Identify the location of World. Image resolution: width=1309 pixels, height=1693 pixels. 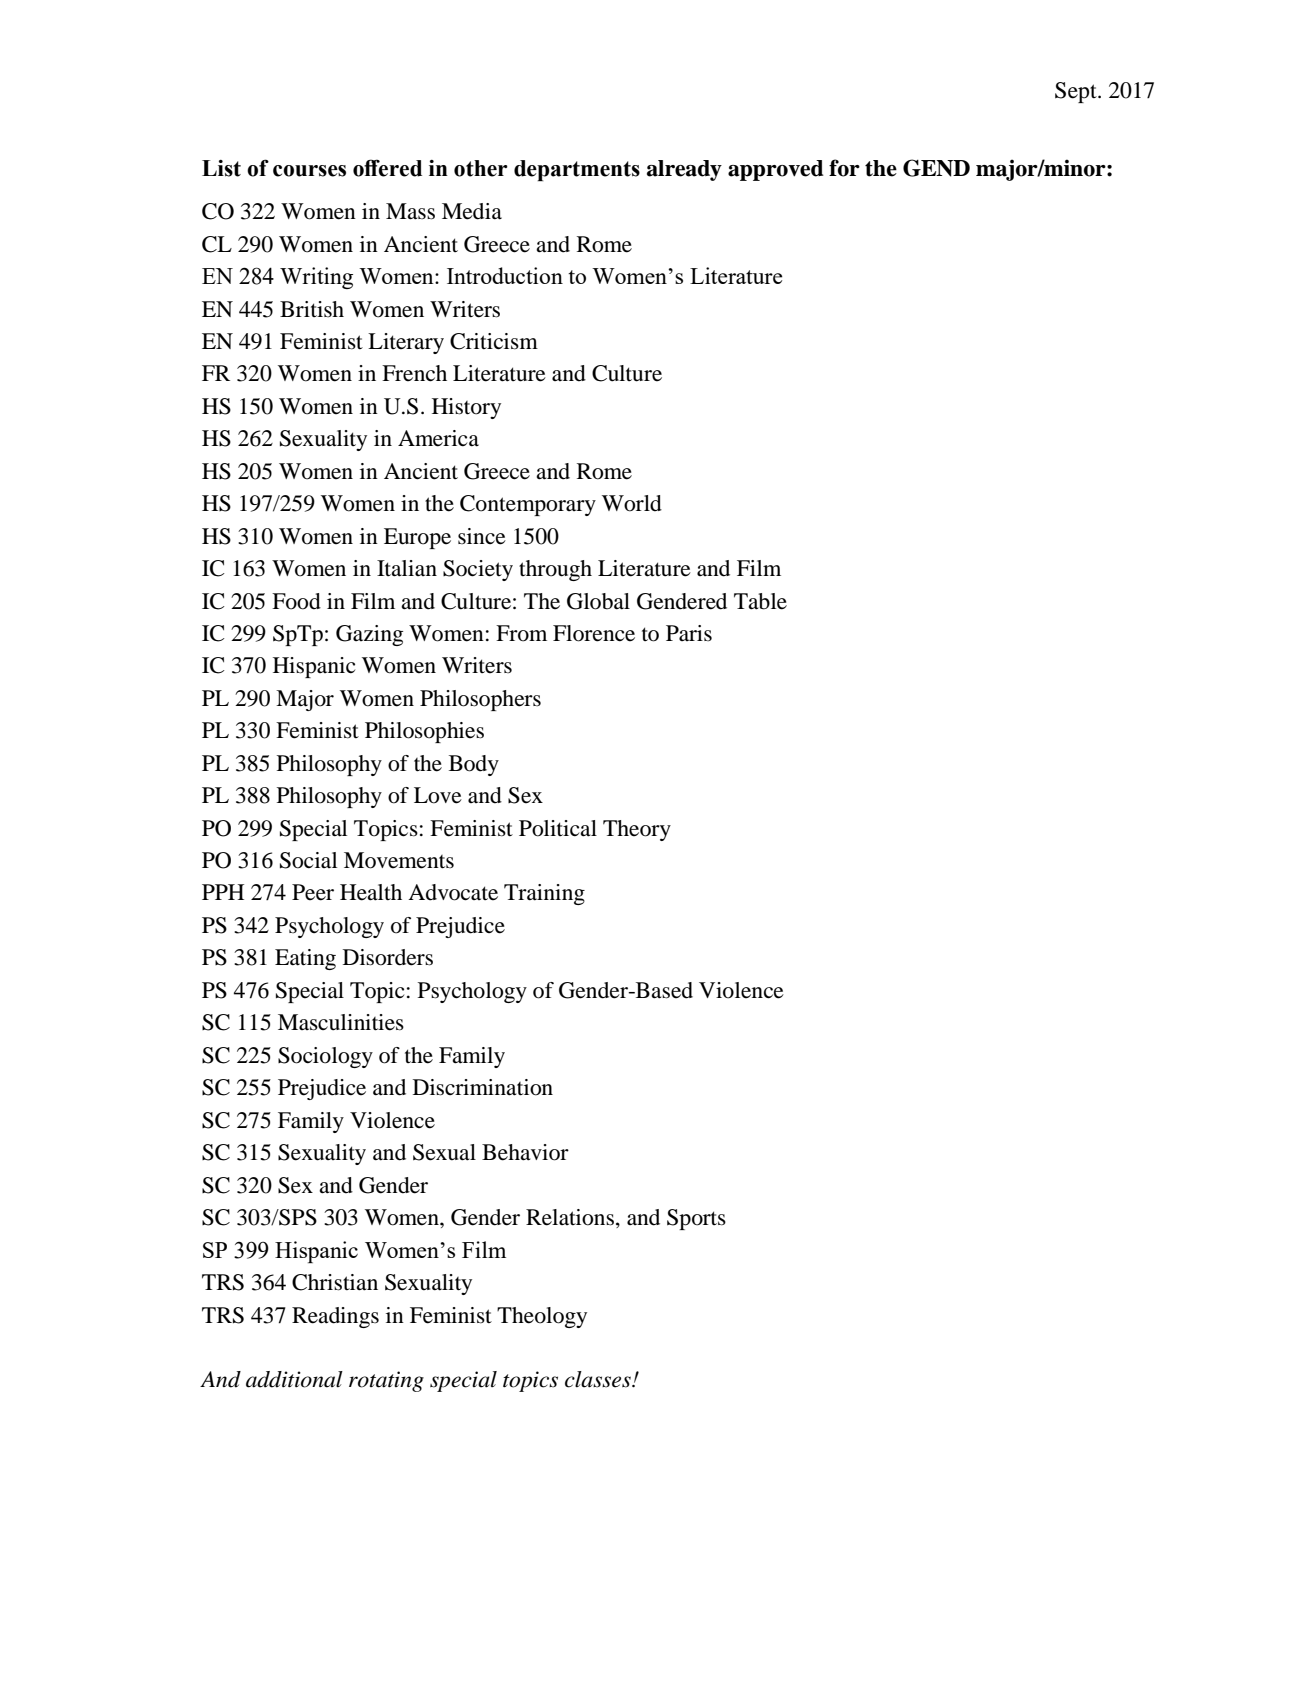
(632, 503).
